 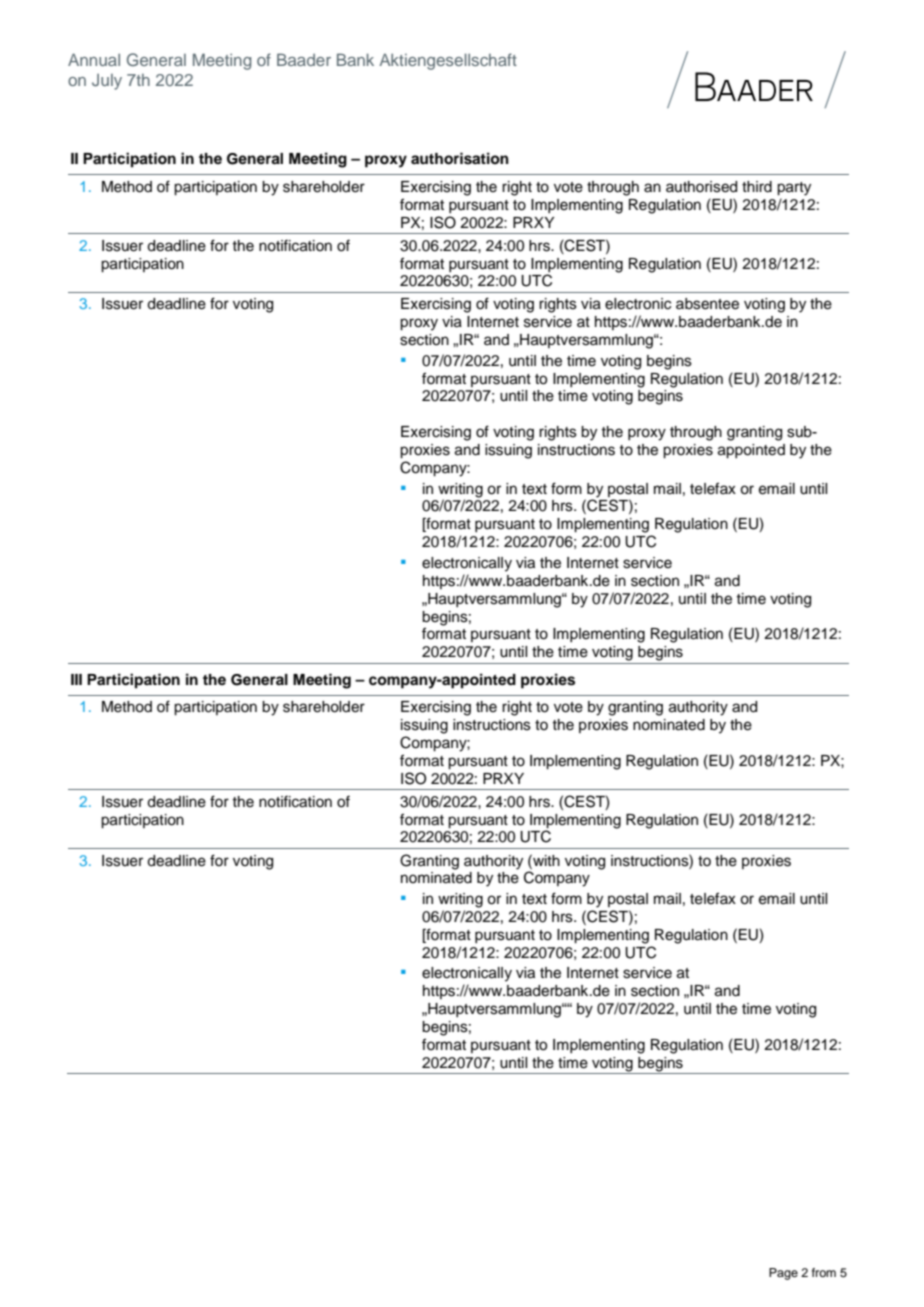 What do you see at coordinates (783, 1274) in the screenshot?
I see `Page` at bounding box center [783, 1274].
